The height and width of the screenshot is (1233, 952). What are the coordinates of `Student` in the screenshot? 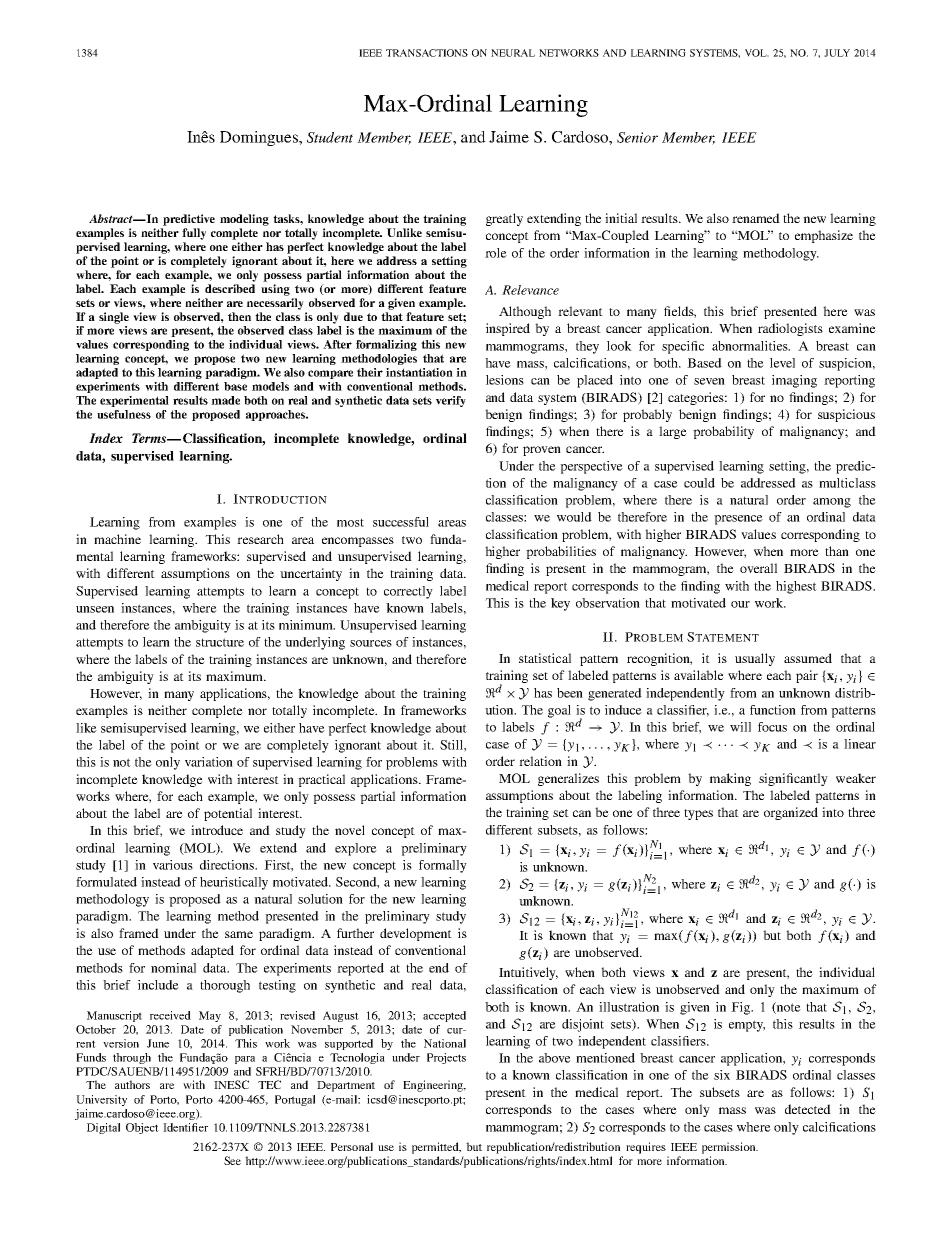 It's located at (330, 137).
